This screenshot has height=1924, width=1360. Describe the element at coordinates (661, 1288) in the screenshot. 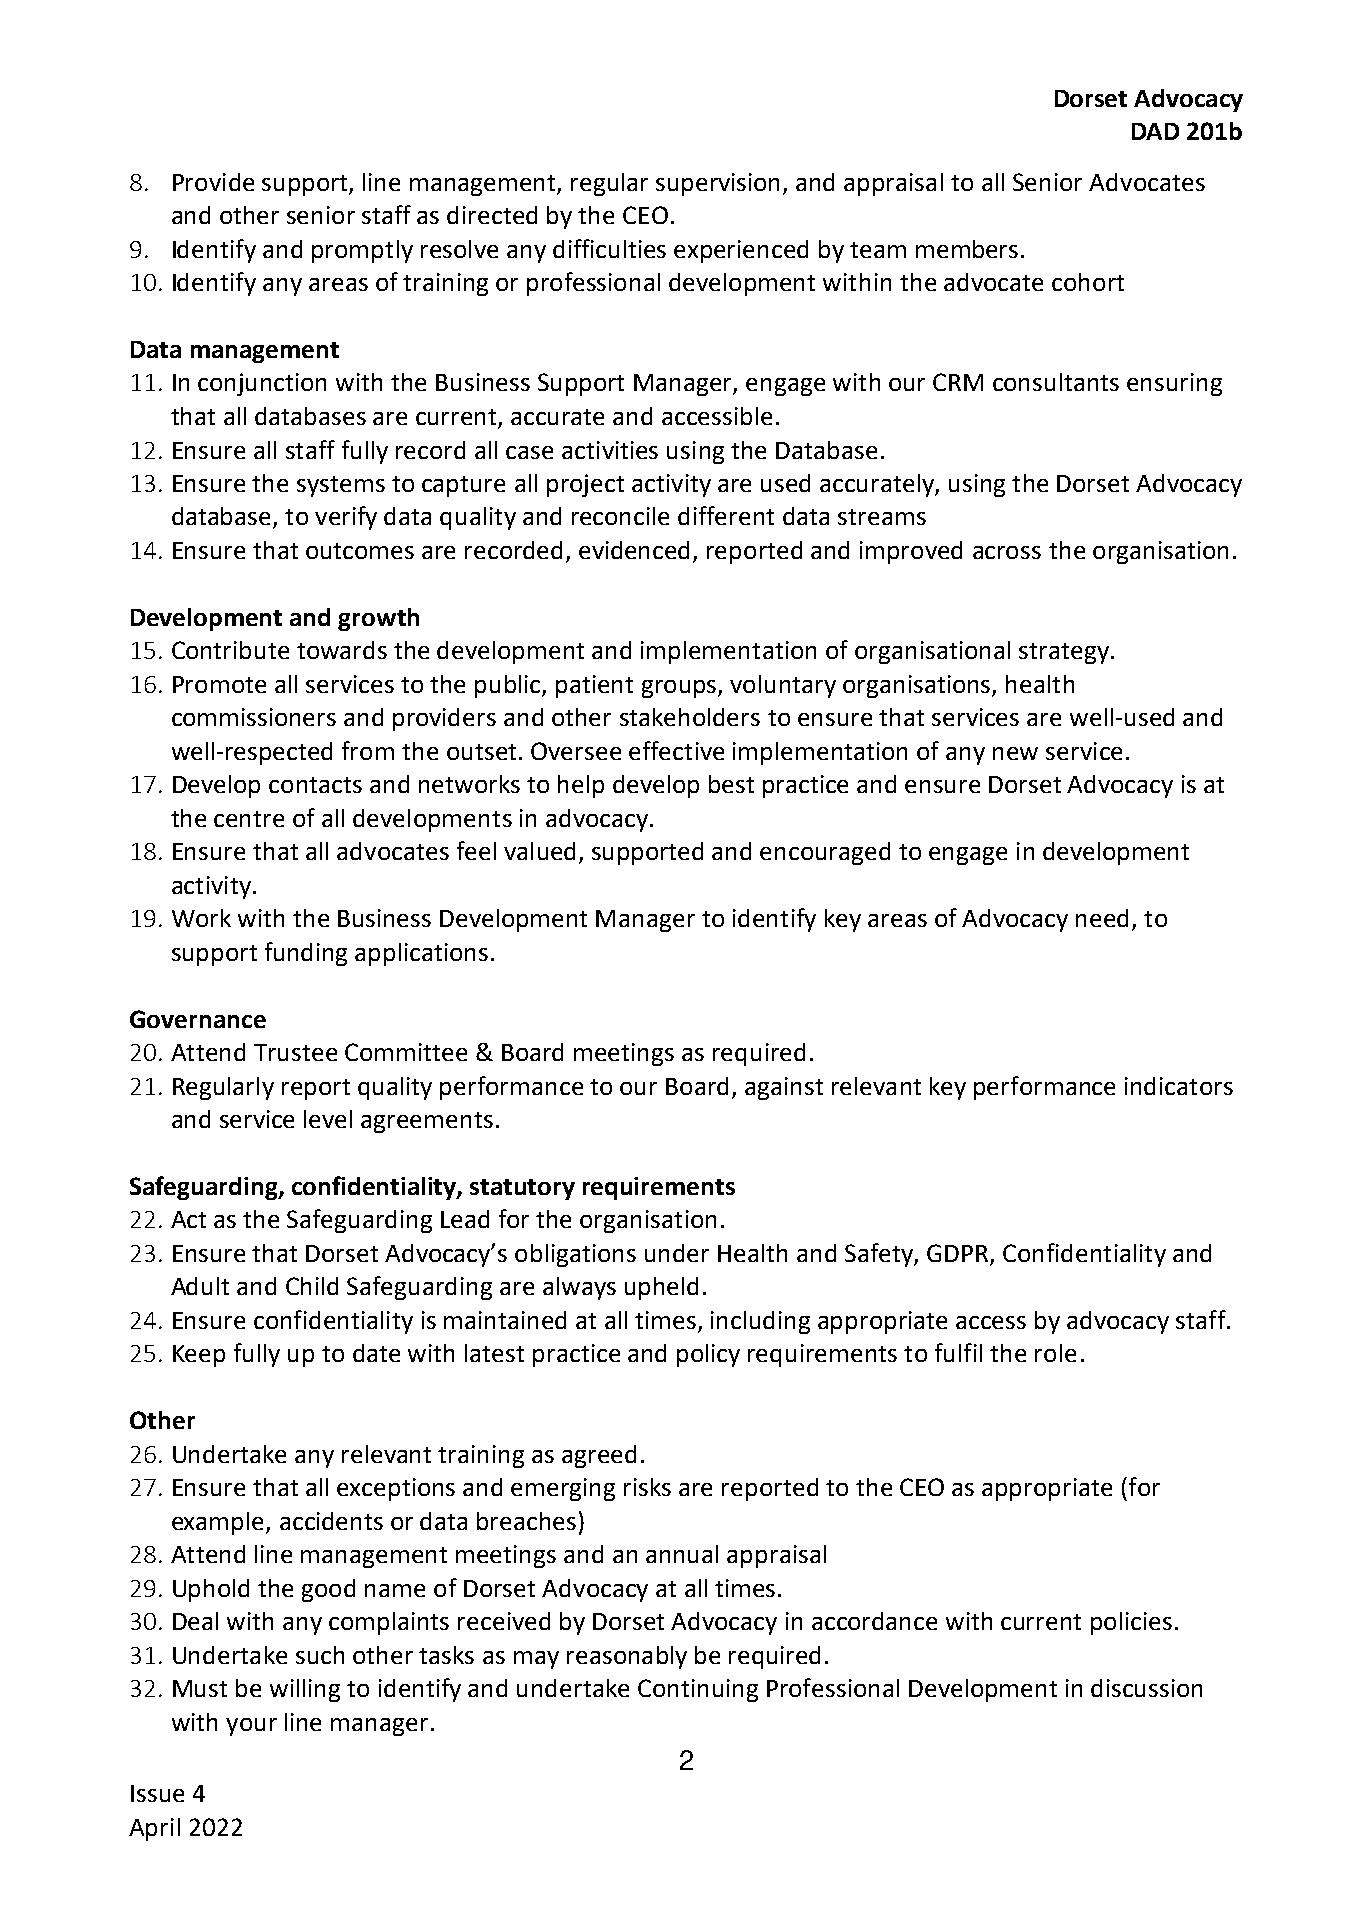

I see `upheld` at that location.
